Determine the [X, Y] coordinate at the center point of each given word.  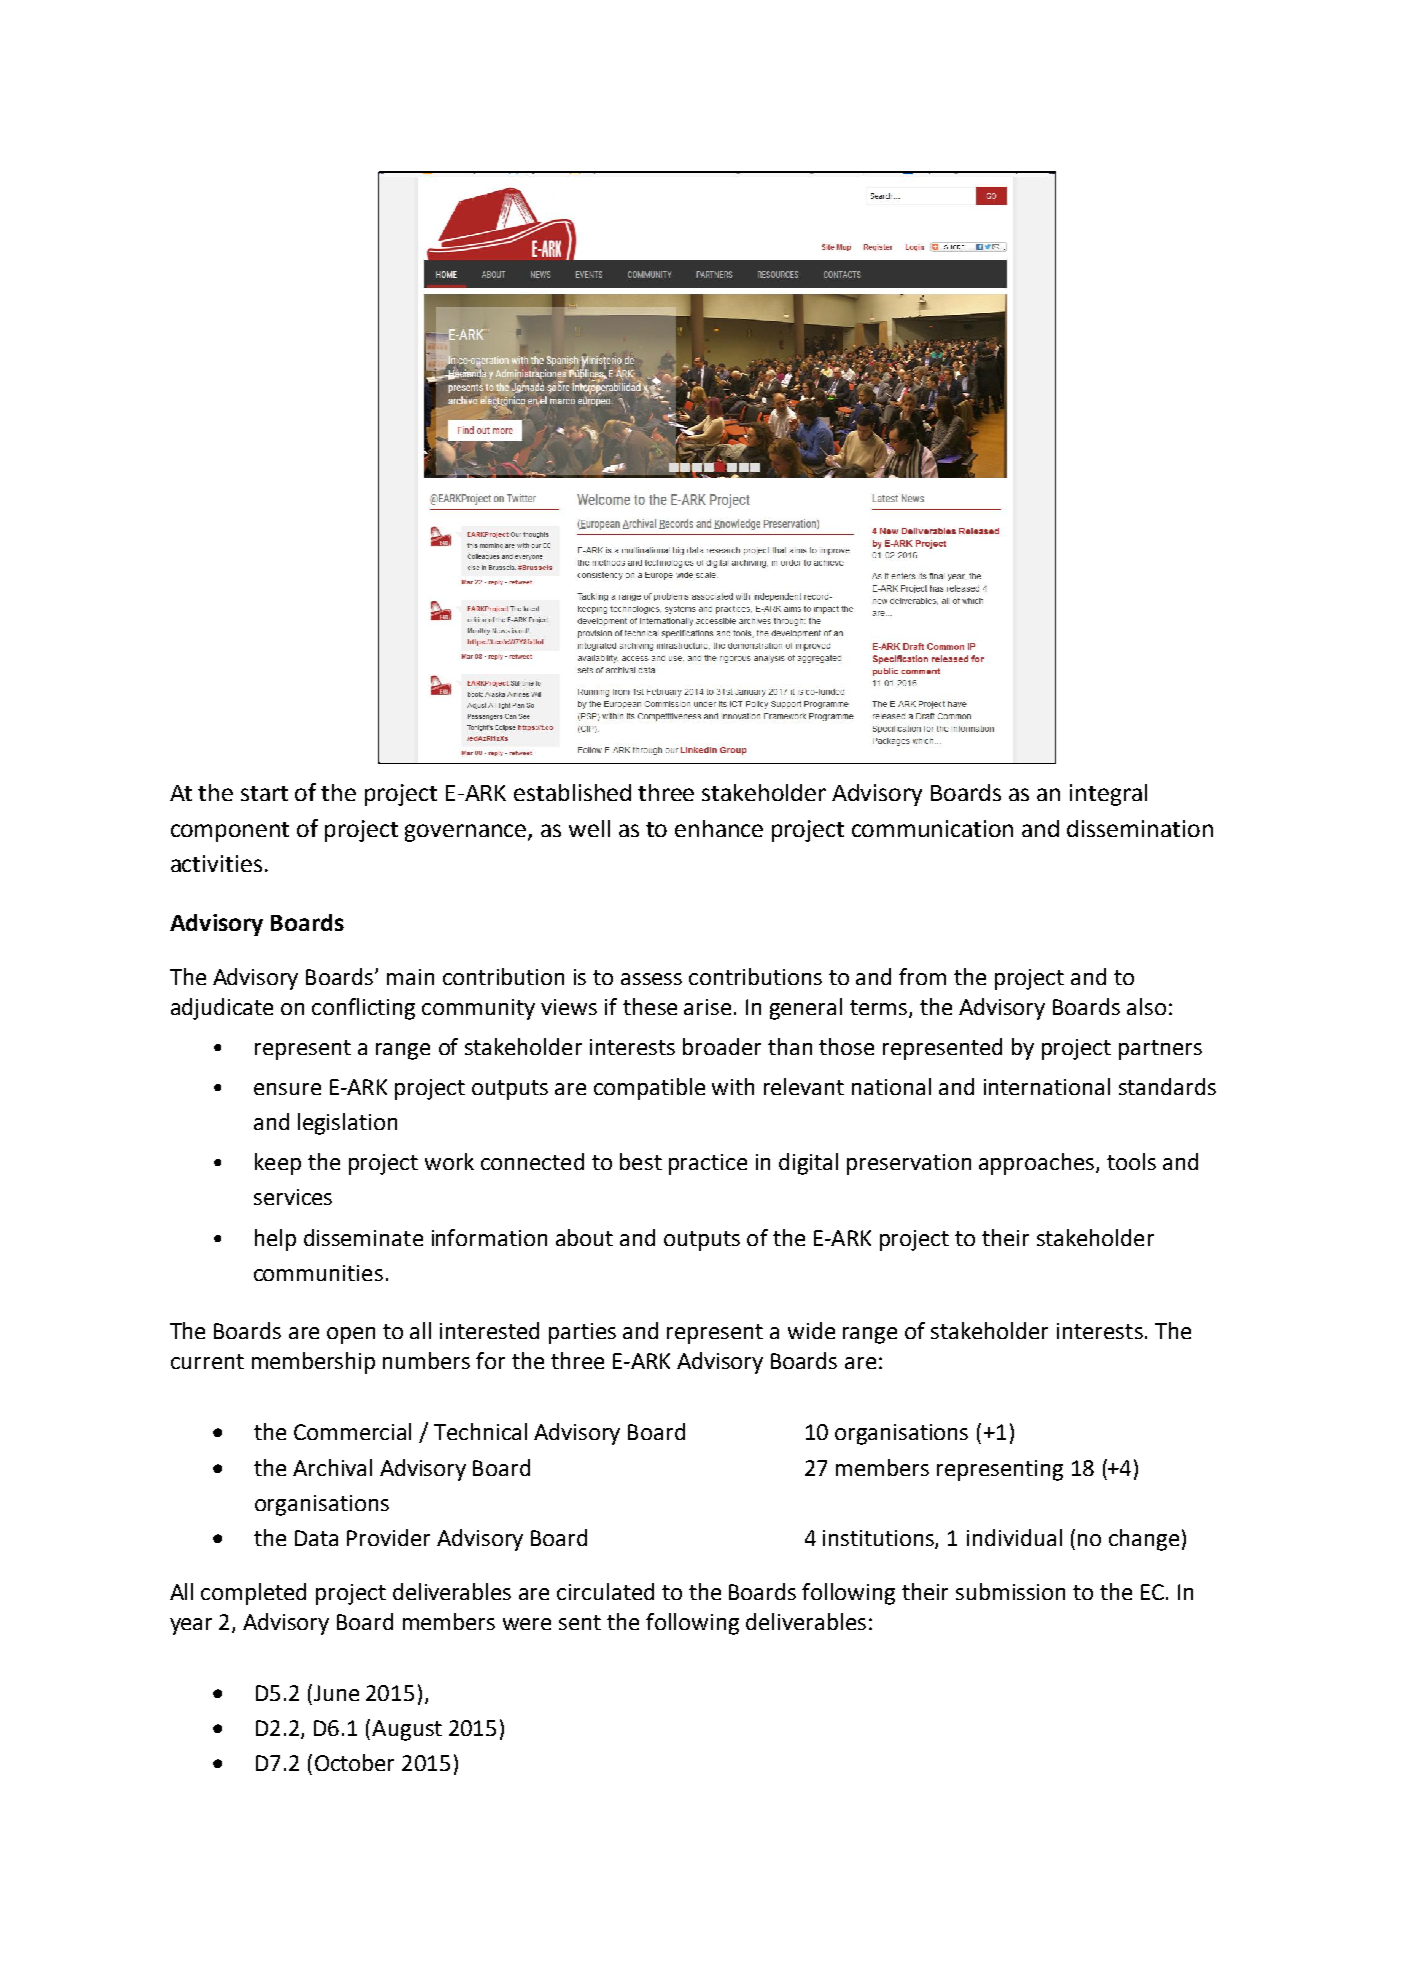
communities [318, 1273]
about [584, 1237]
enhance [719, 828]
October [354, 1762]
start [264, 793]
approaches [1038, 1164]
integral [1108, 795]
